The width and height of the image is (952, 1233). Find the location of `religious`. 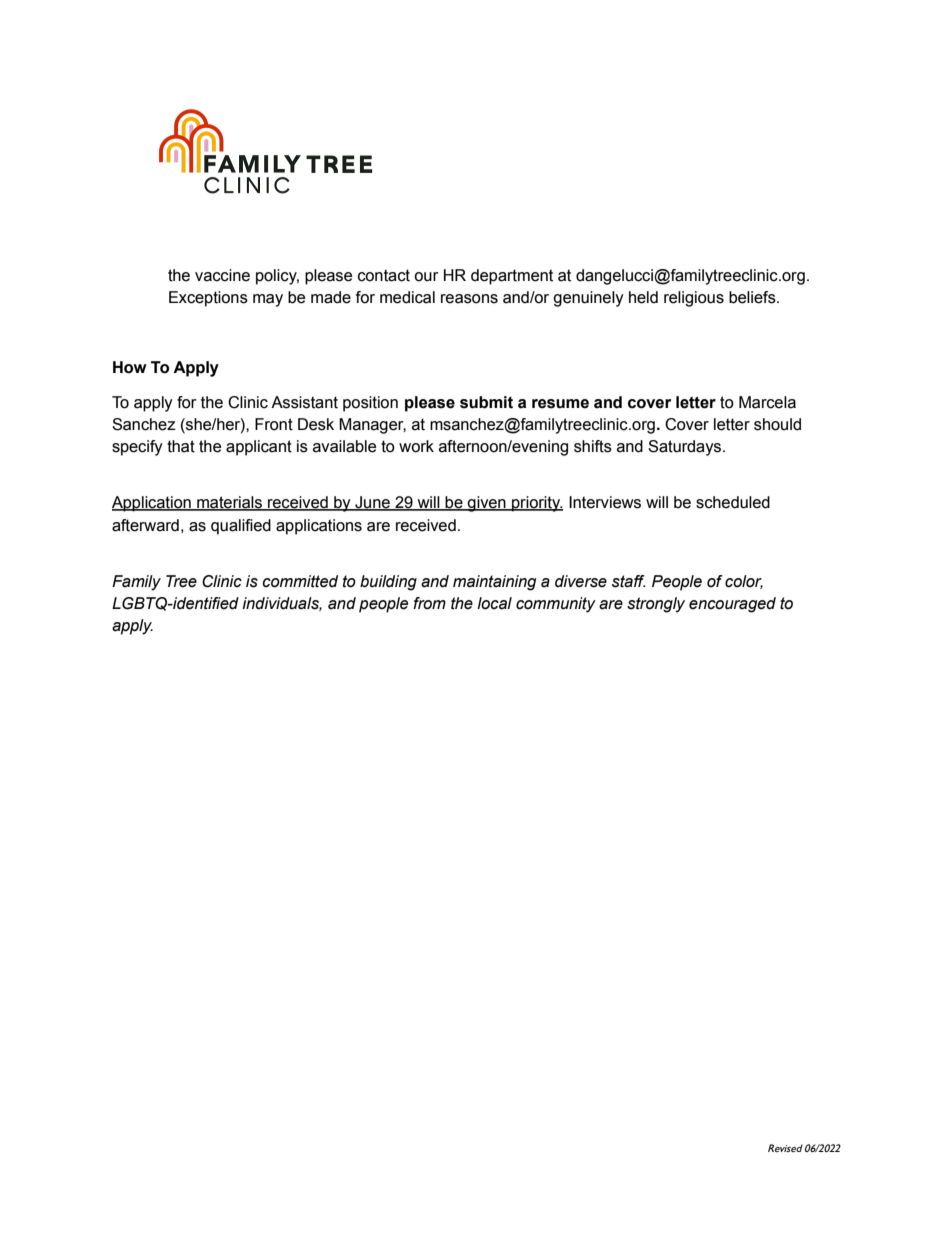

religious is located at coordinates (694, 299).
